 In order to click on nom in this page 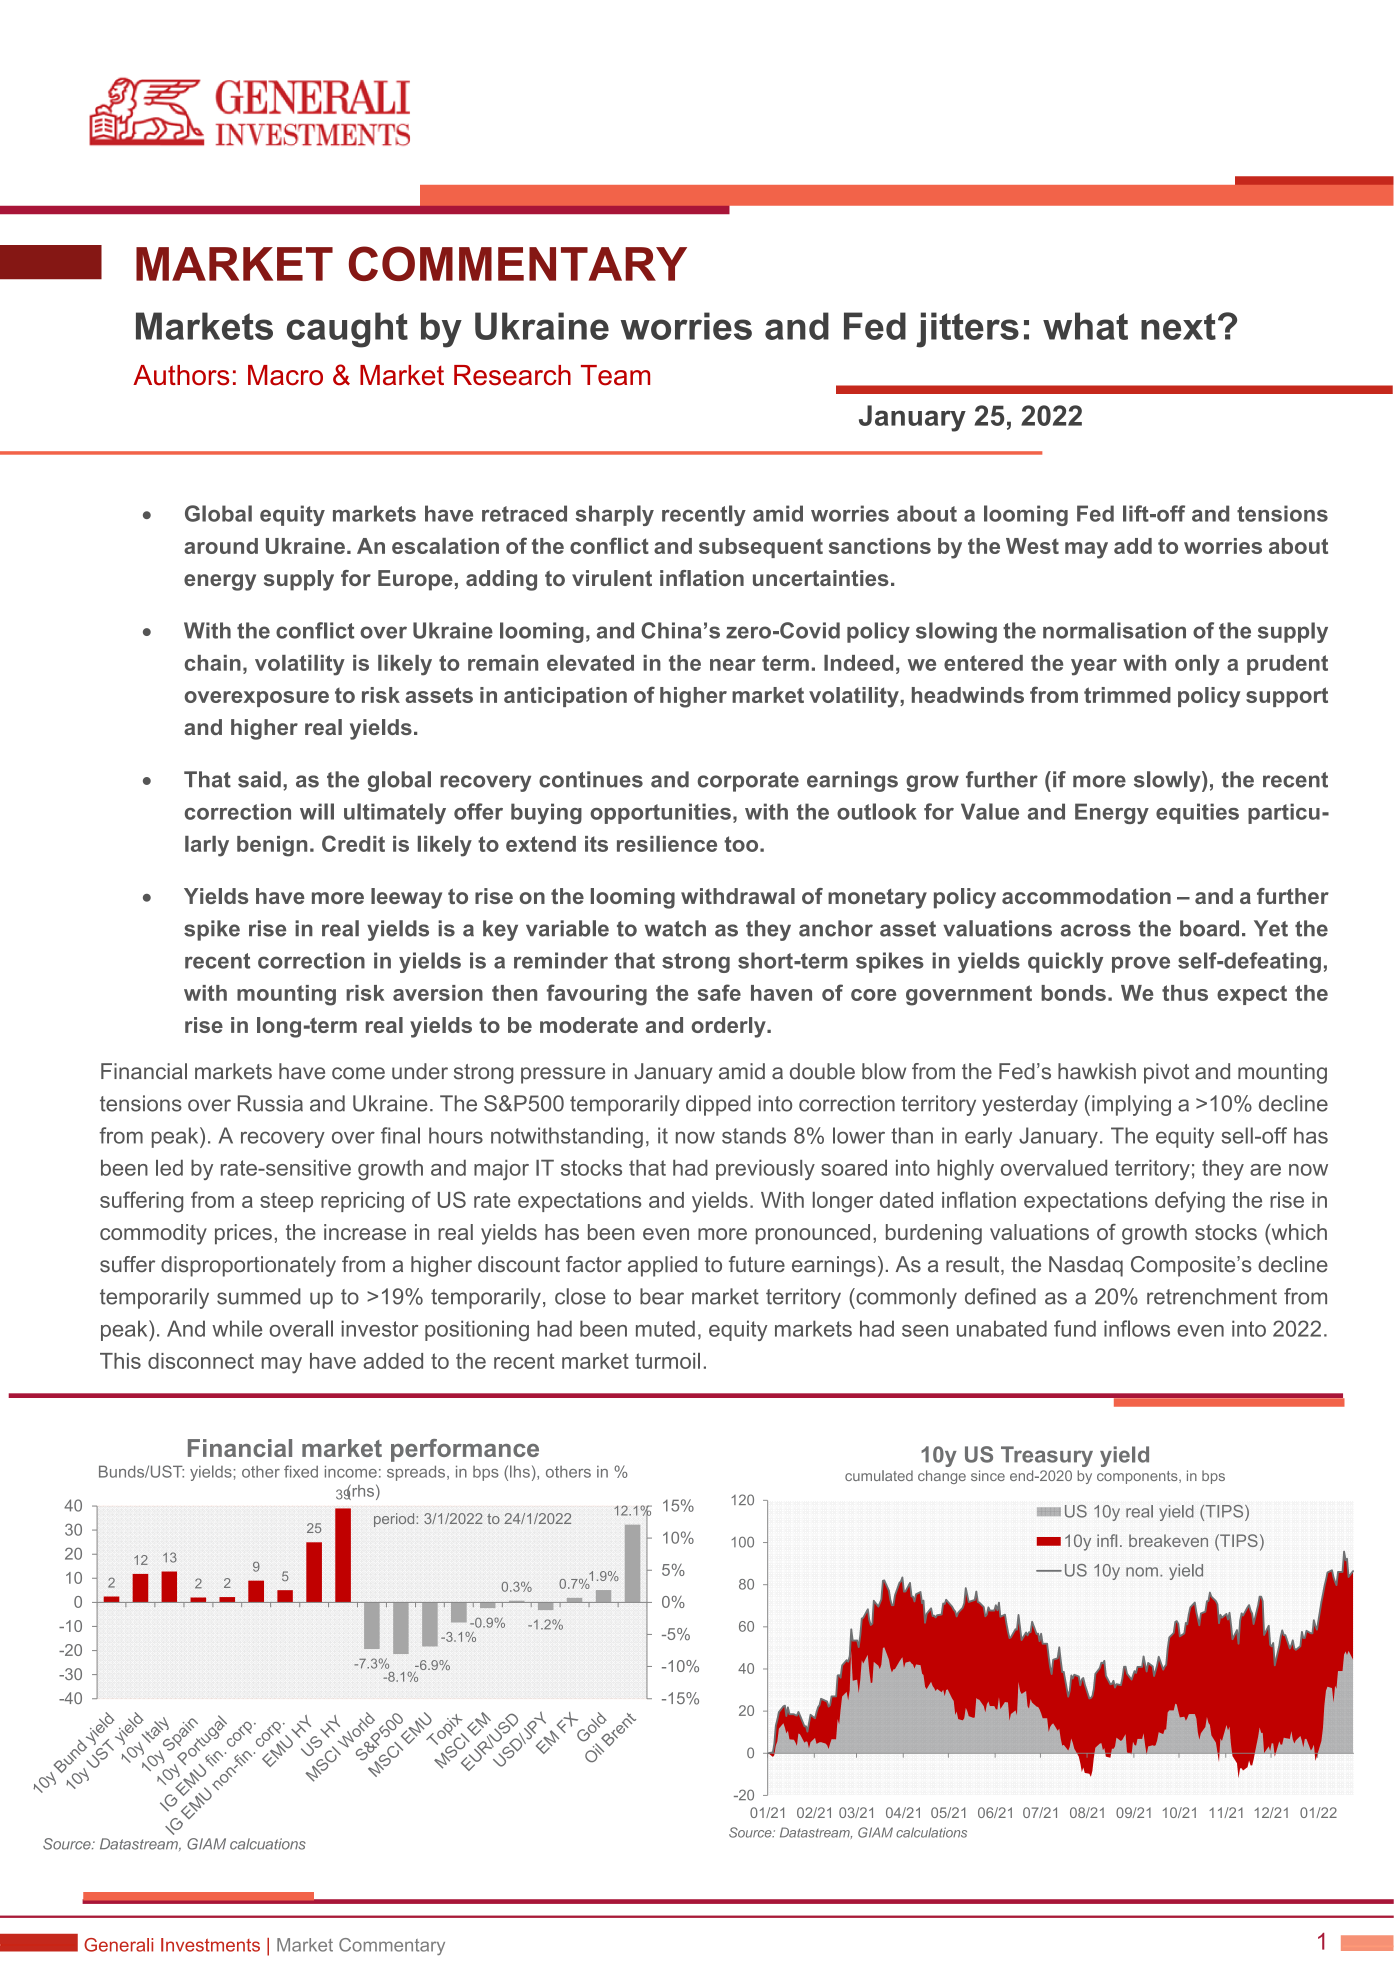, I will do `click(1142, 1572)`.
